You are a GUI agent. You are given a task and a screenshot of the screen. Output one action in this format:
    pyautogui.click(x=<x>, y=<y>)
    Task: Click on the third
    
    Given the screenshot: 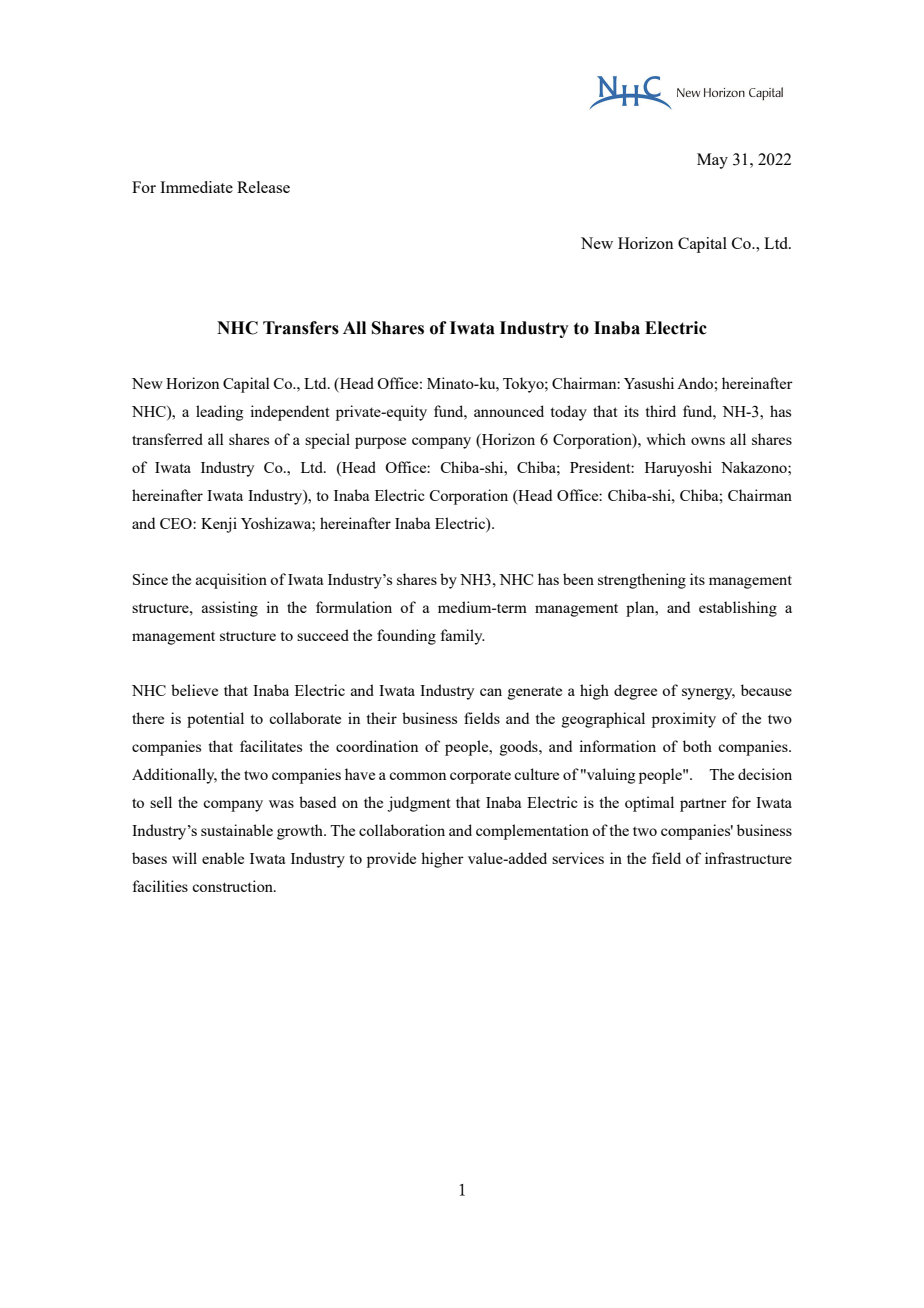 What is the action you would take?
    pyautogui.click(x=661, y=411)
